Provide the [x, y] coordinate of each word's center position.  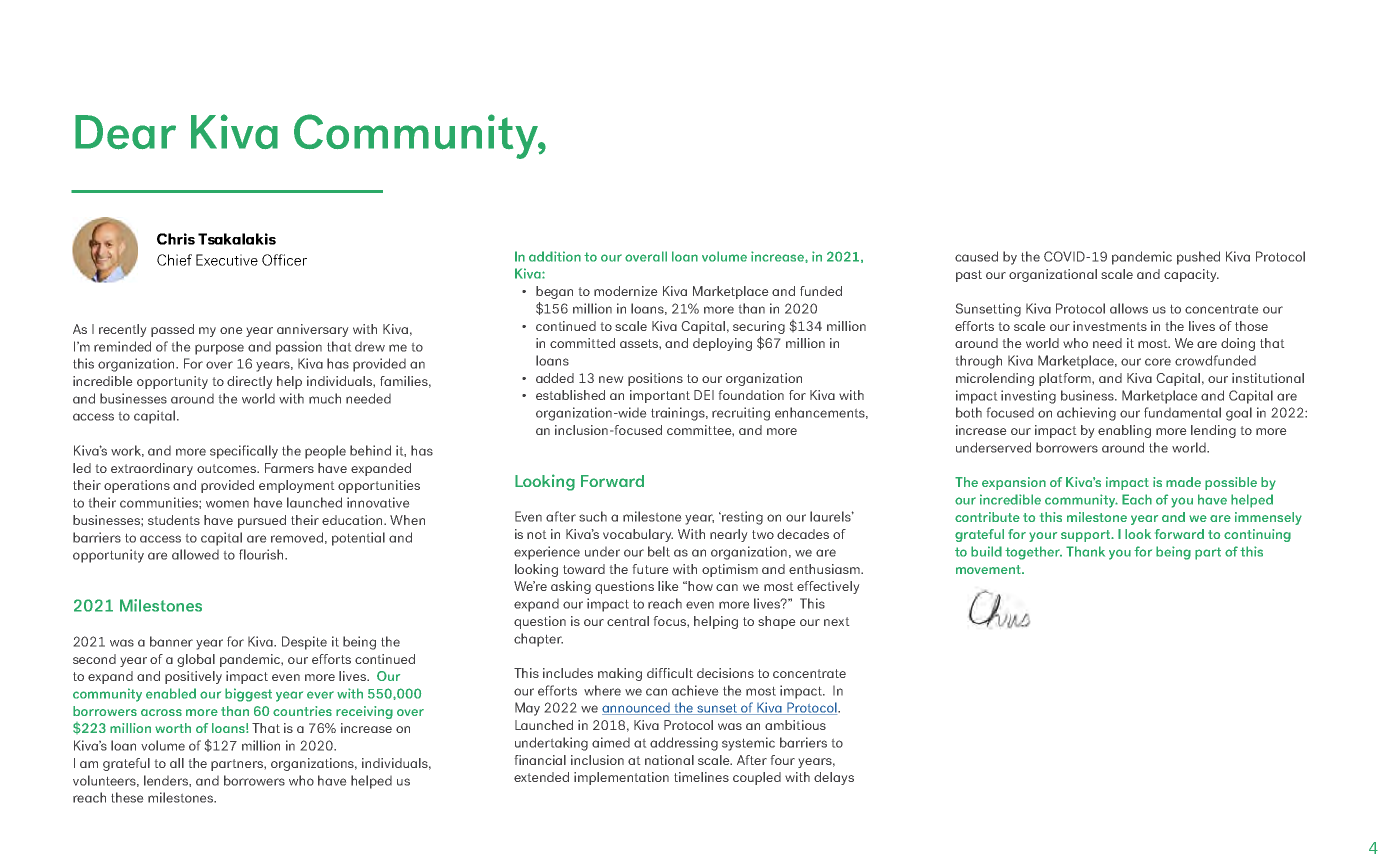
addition [555, 256]
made [1183, 482]
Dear [125, 132]
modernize [625, 291]
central [628, 621]
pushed [1198, 258]
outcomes [228, 468]
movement [989, 569]
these [127, 797]
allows [1129, 308]
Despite [304, 643]
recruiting [741, 414]
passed [172, 330]
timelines [701, 777]
